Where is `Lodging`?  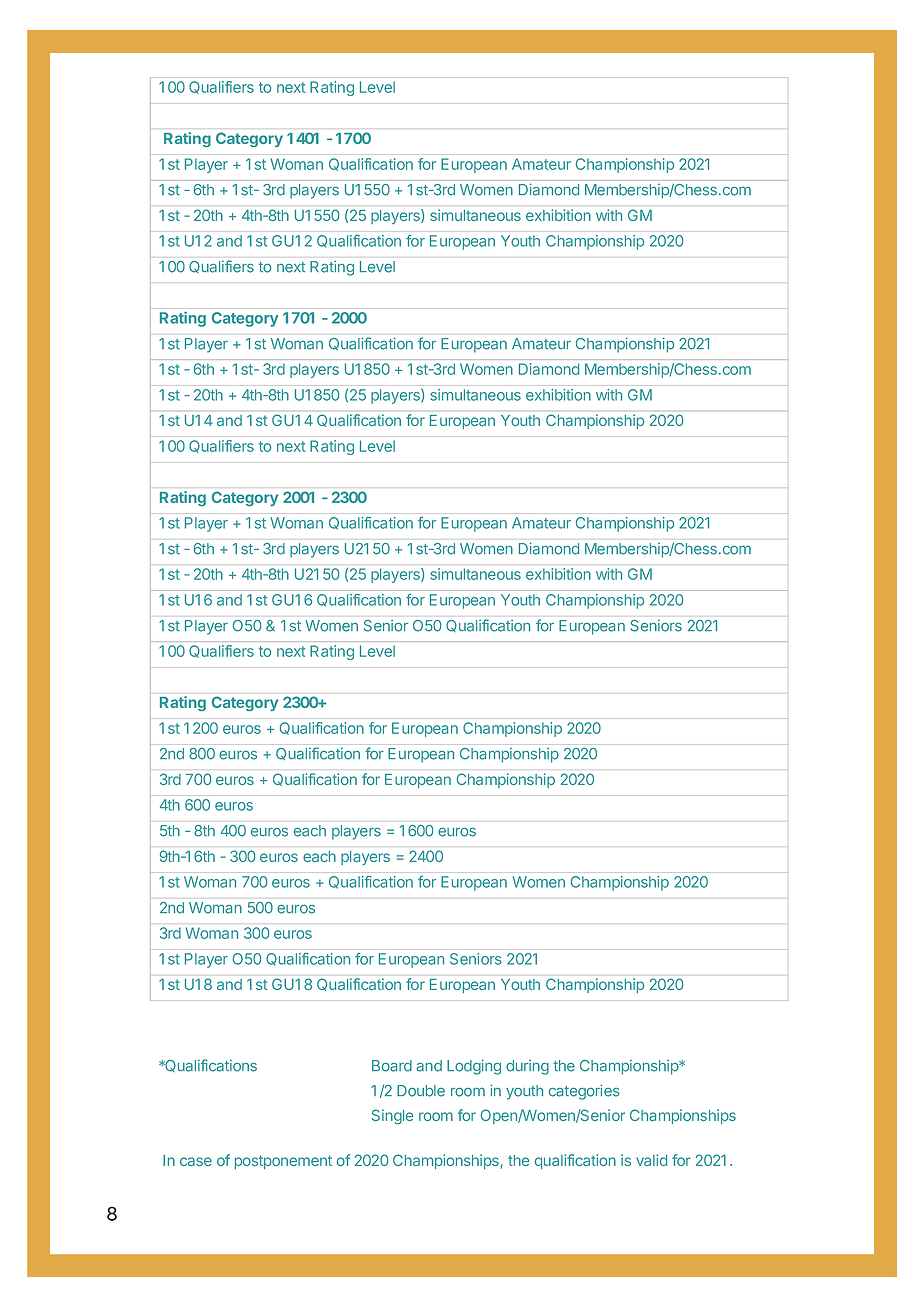 Lodging is located at coordinates (474, 1067).
